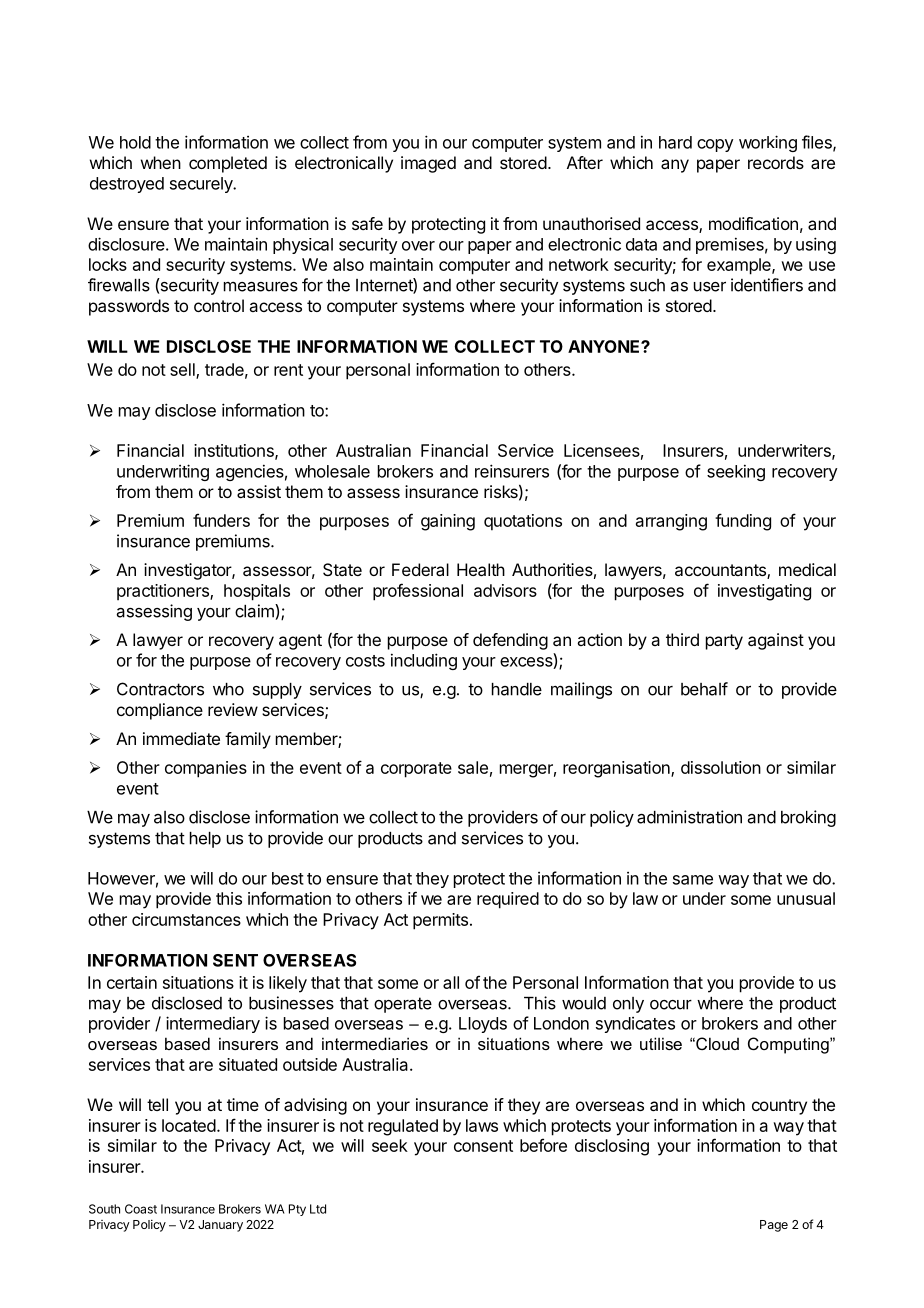 This document has height=1308, width=924. What do you see at coordinates (440, 921) in the document?
I see `permits` at bounding box center [440, 921].
